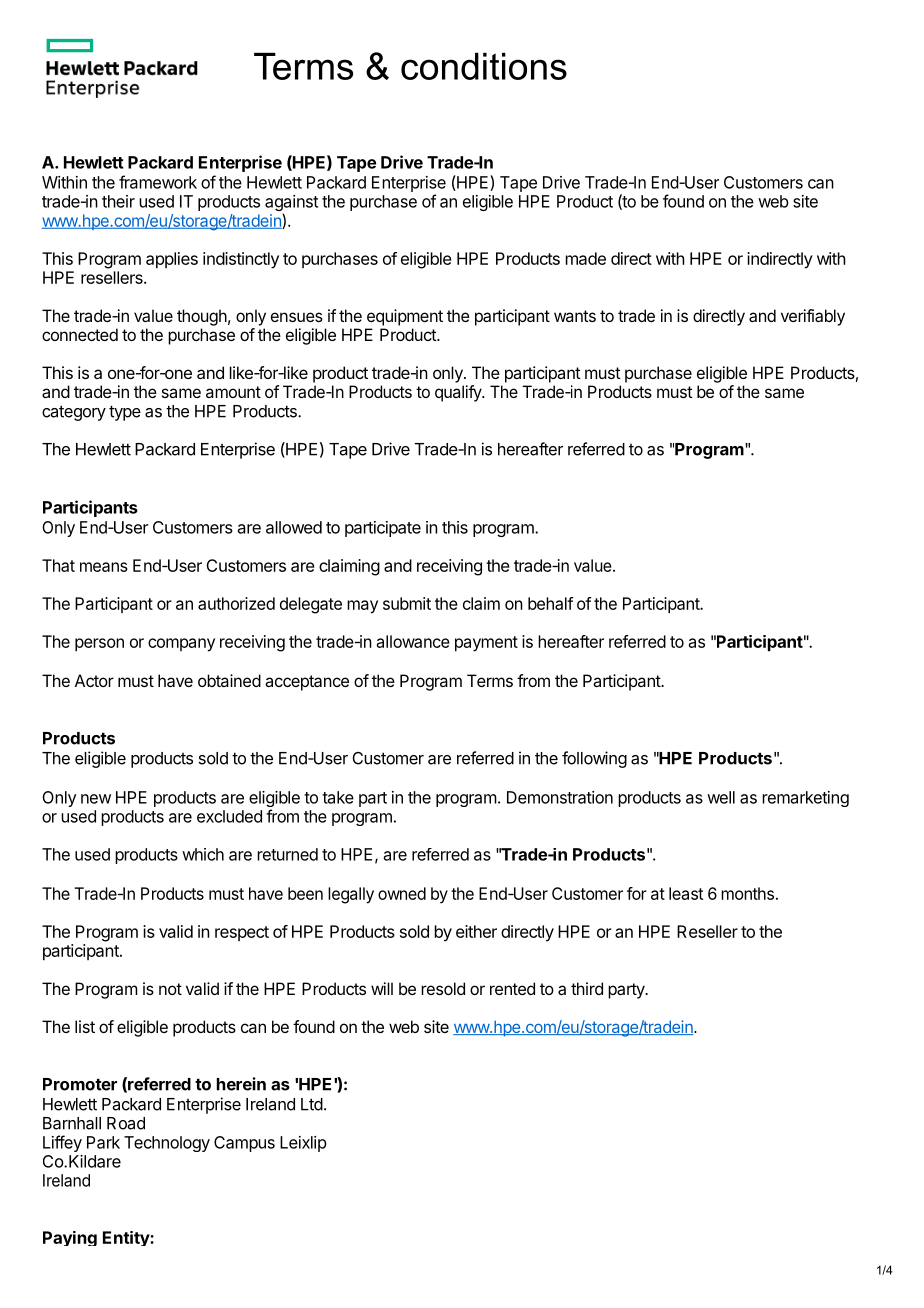  I want to click on owned, so click(402, 893).
